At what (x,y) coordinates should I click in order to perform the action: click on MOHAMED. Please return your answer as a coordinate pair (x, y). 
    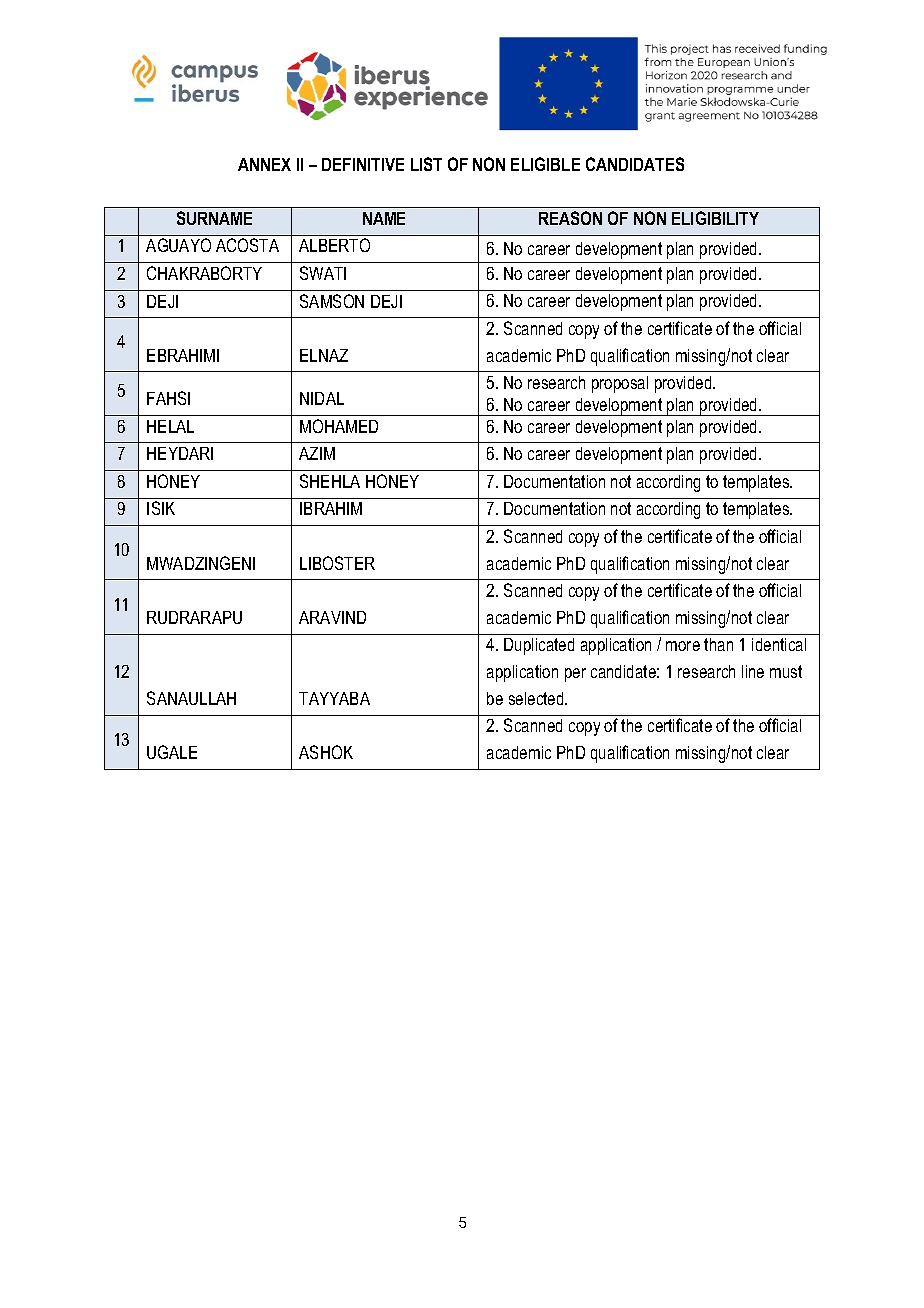
    Looking at the image, I should click on (339, 426).
